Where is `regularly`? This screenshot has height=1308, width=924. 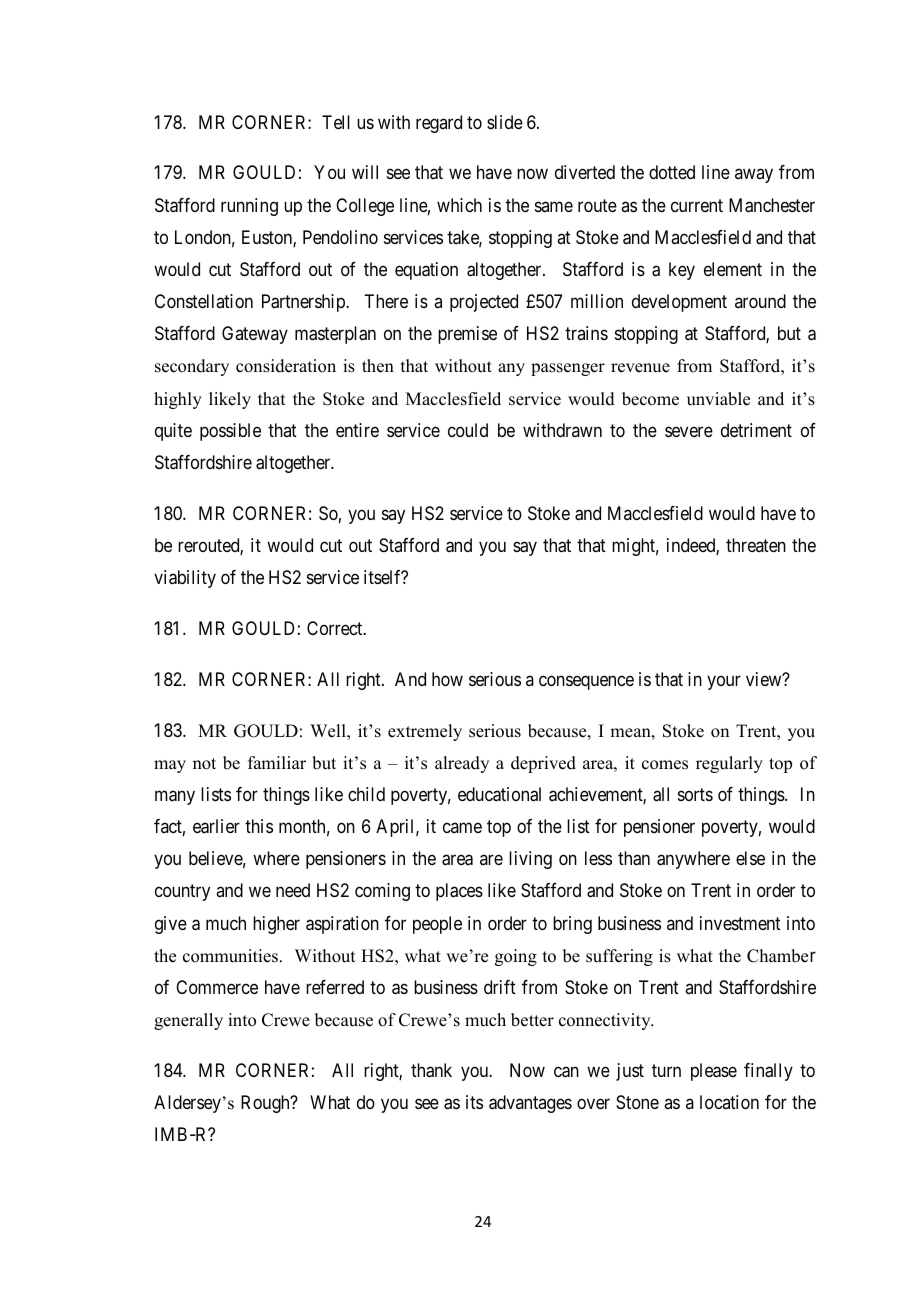
regularly is located at coordinates (729, 764).
